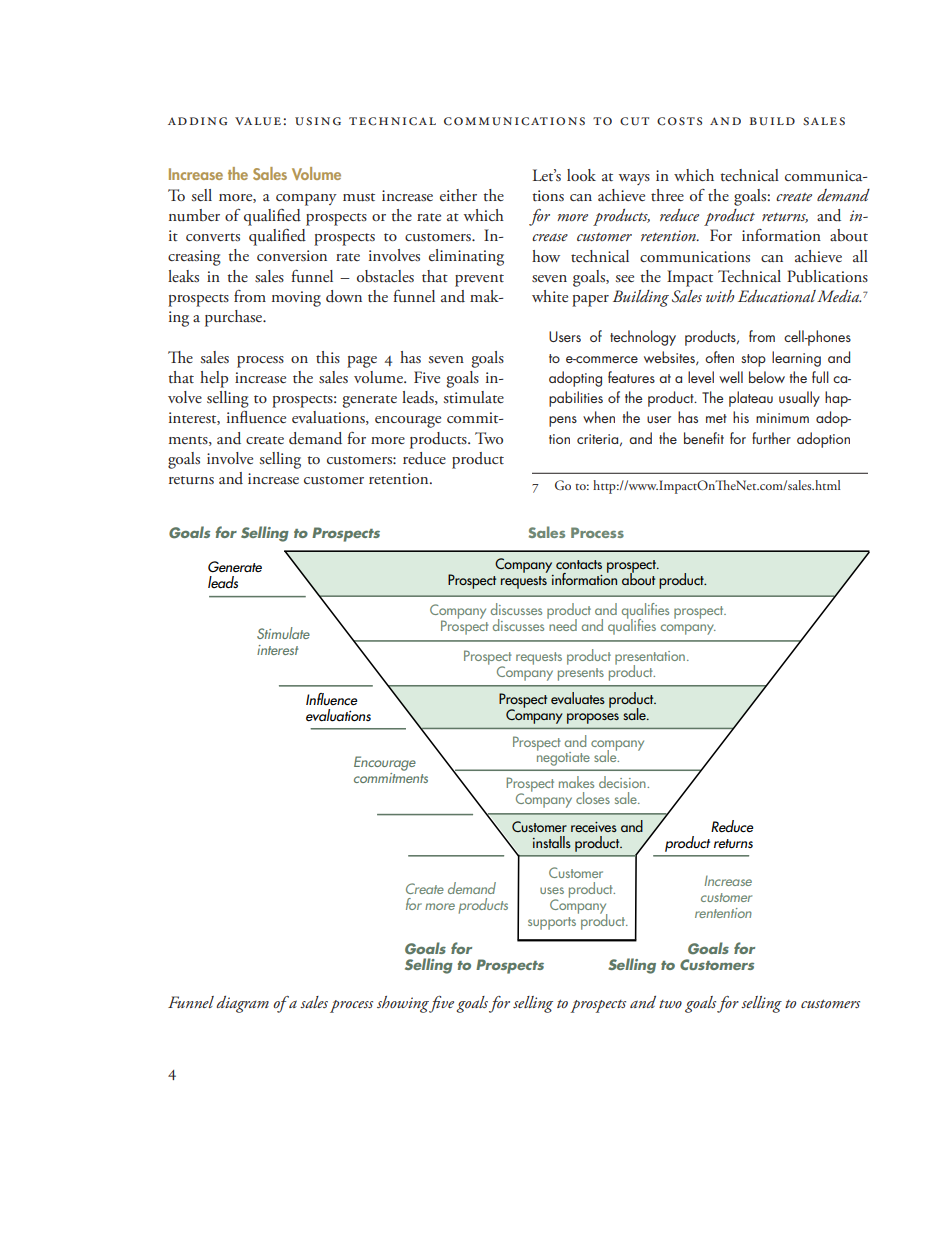 The image size is (952, 1233). Describe the element at coordinates (328, 357) in the screenshot. I see `this` at that location.
